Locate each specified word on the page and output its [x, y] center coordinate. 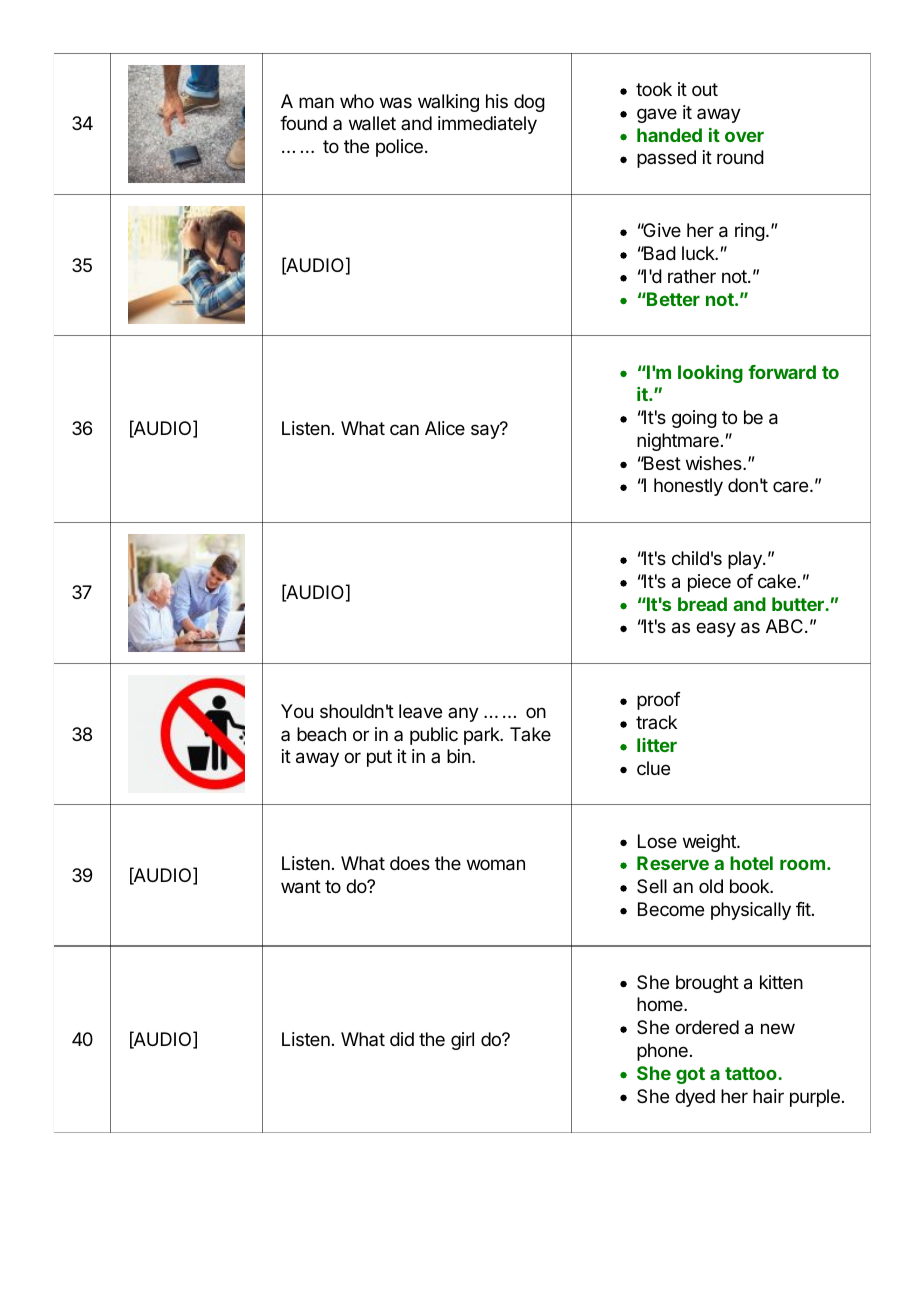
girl [462, 1041]
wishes [715, 463]
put [379, 758]
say [486, 431]
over [744, 136]
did [402, 1039]
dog [529, 103]
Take [530, 734]
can [404, 429]
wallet [372, 123]
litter [657, 745]
